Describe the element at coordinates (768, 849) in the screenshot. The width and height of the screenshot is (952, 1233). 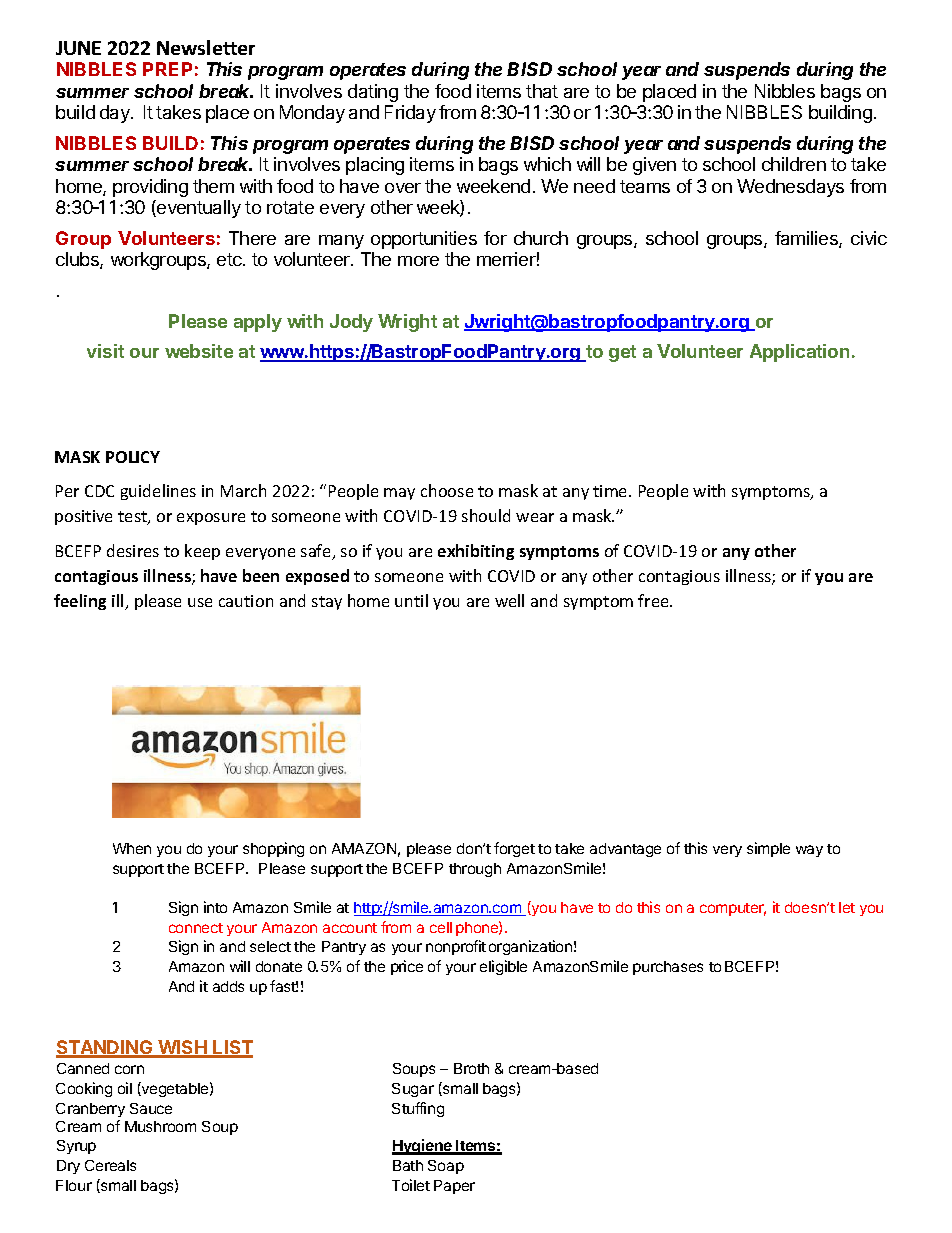
I see `simple` at that location.
